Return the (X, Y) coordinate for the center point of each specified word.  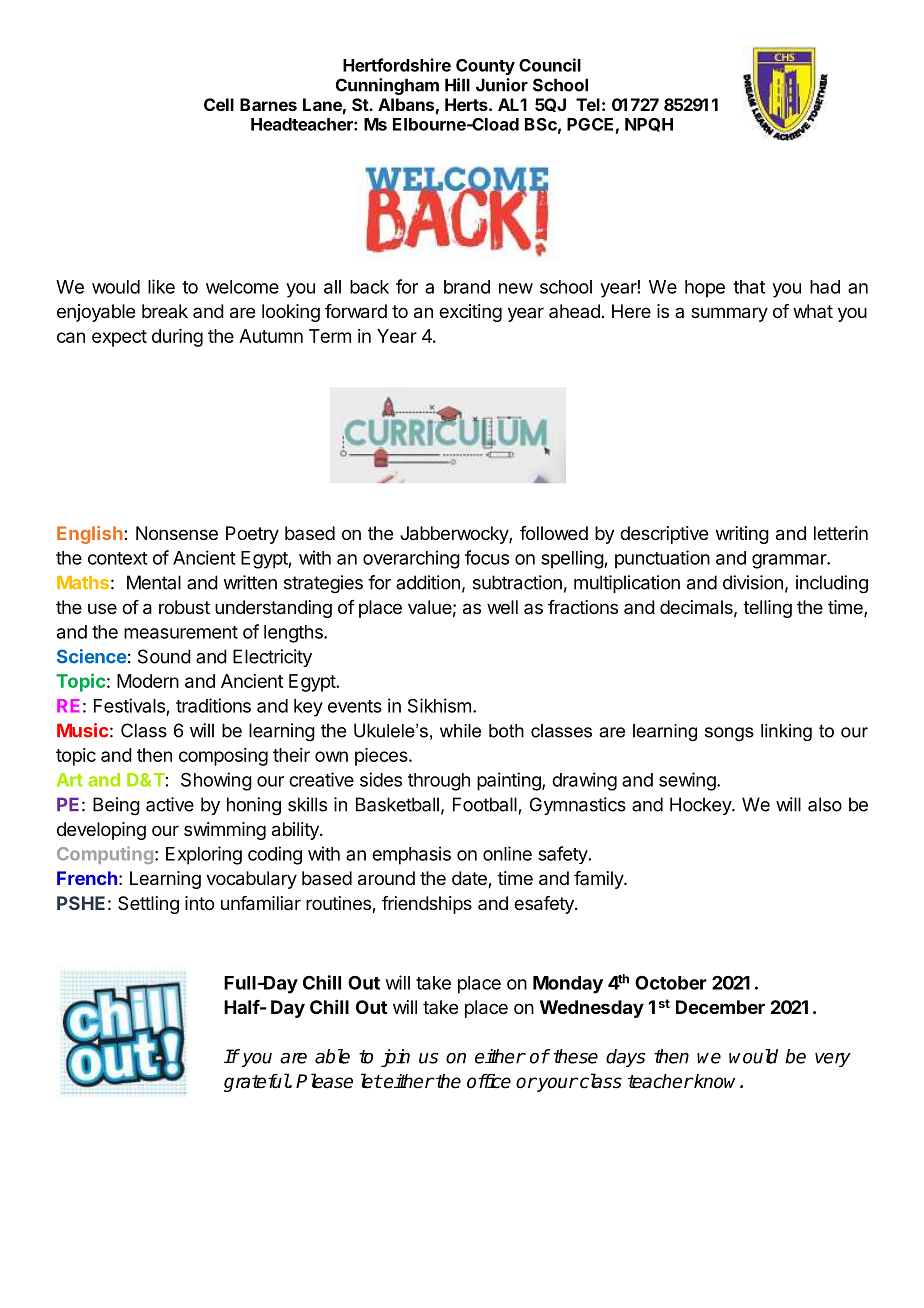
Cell (219, 104)
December (720, 1007)
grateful (257, 1082)
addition (428, 582)
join (395, 1058)
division (753, 582)
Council (550, 65)
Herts (467, 104)
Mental (154, 582)
